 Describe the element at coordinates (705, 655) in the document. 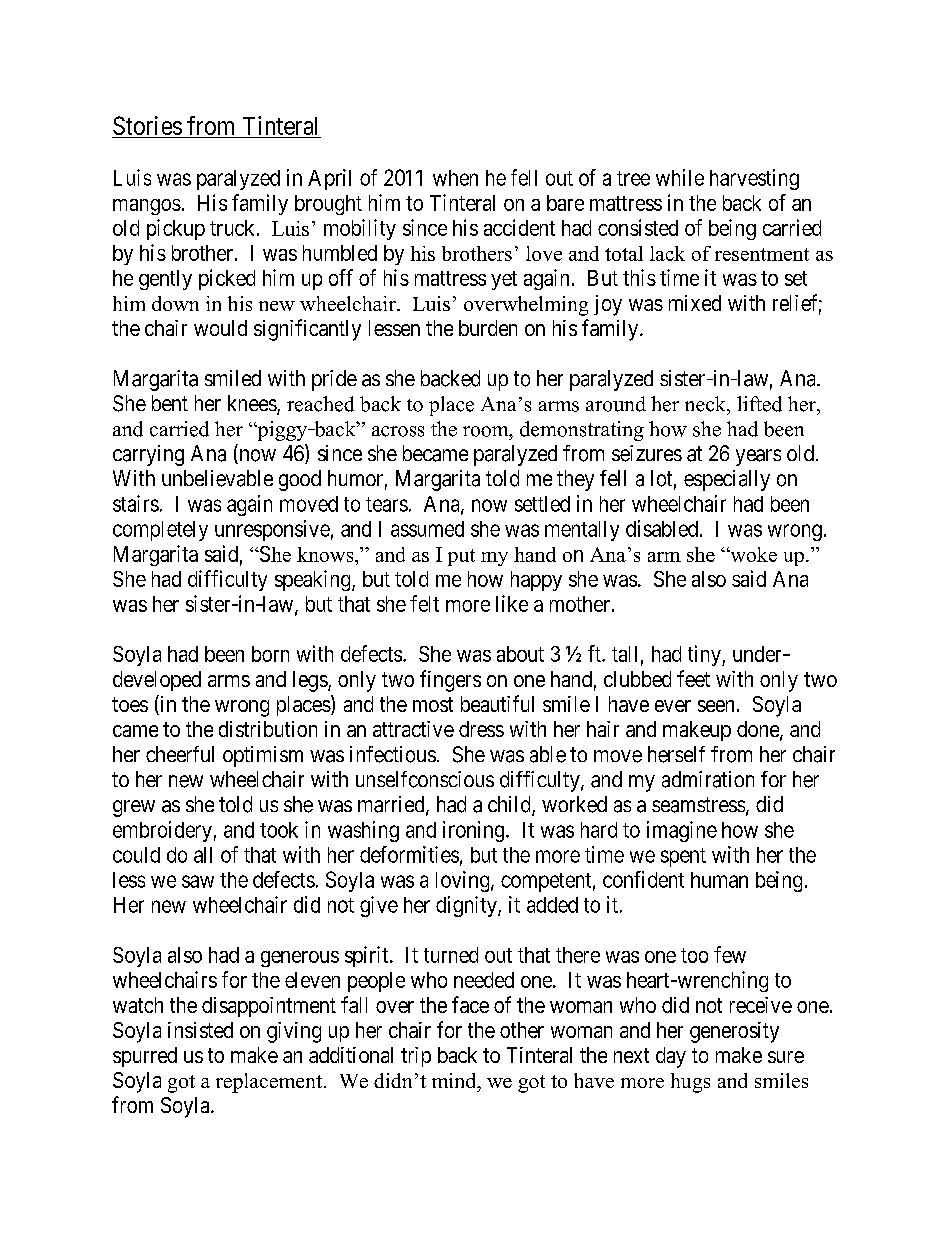

I see `tiny` at that location.
